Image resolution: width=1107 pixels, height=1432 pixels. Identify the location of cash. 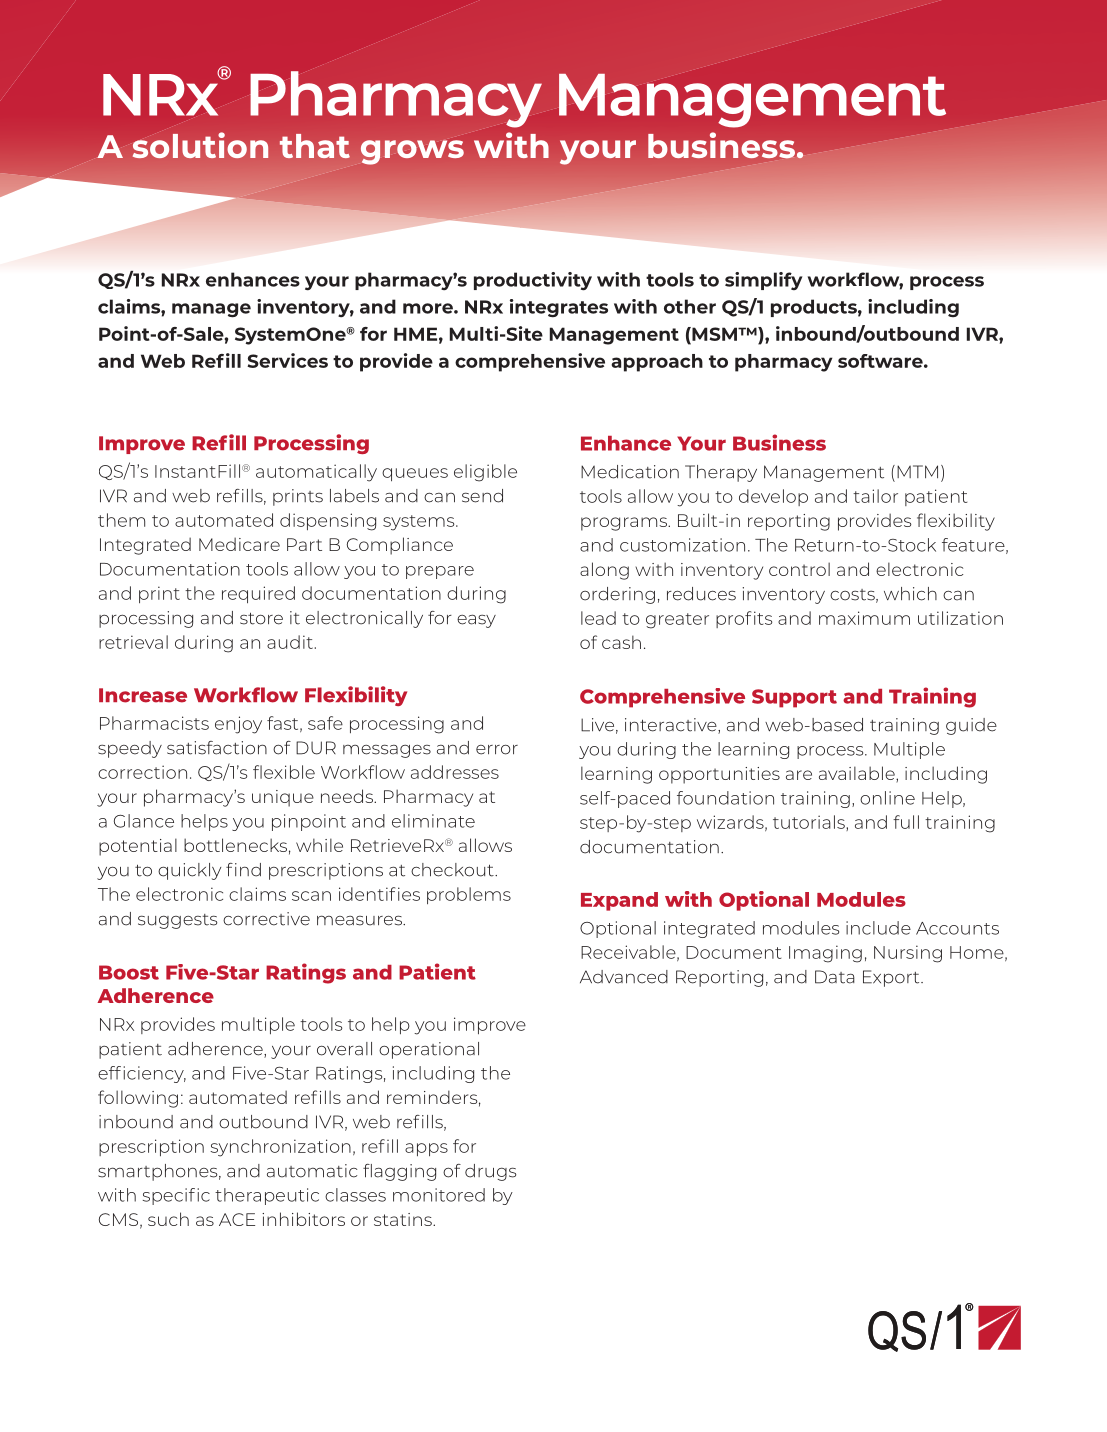
(621, 642).
